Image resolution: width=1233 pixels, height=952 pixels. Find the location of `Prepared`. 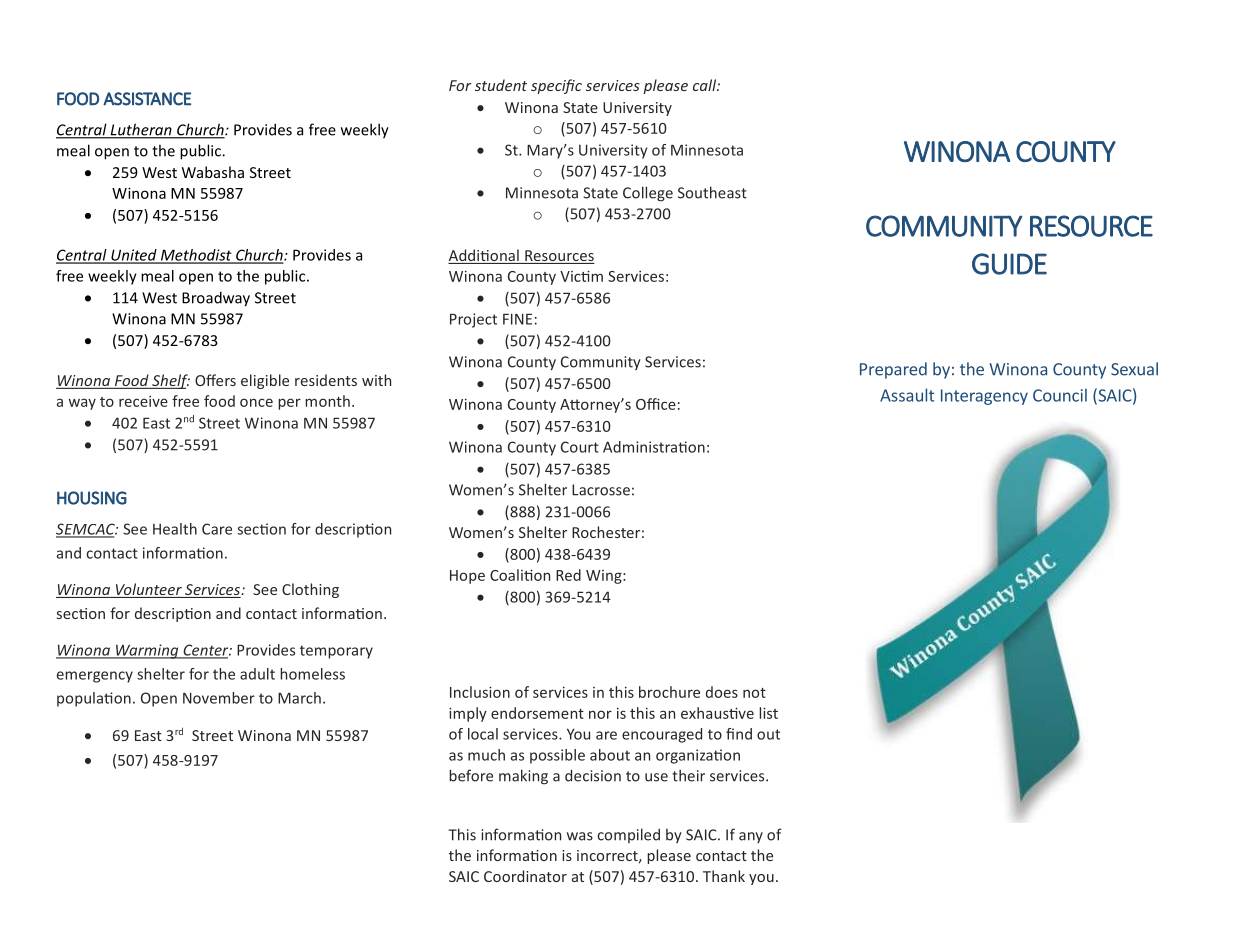

Prepared is located at coordinates (893, 370).
